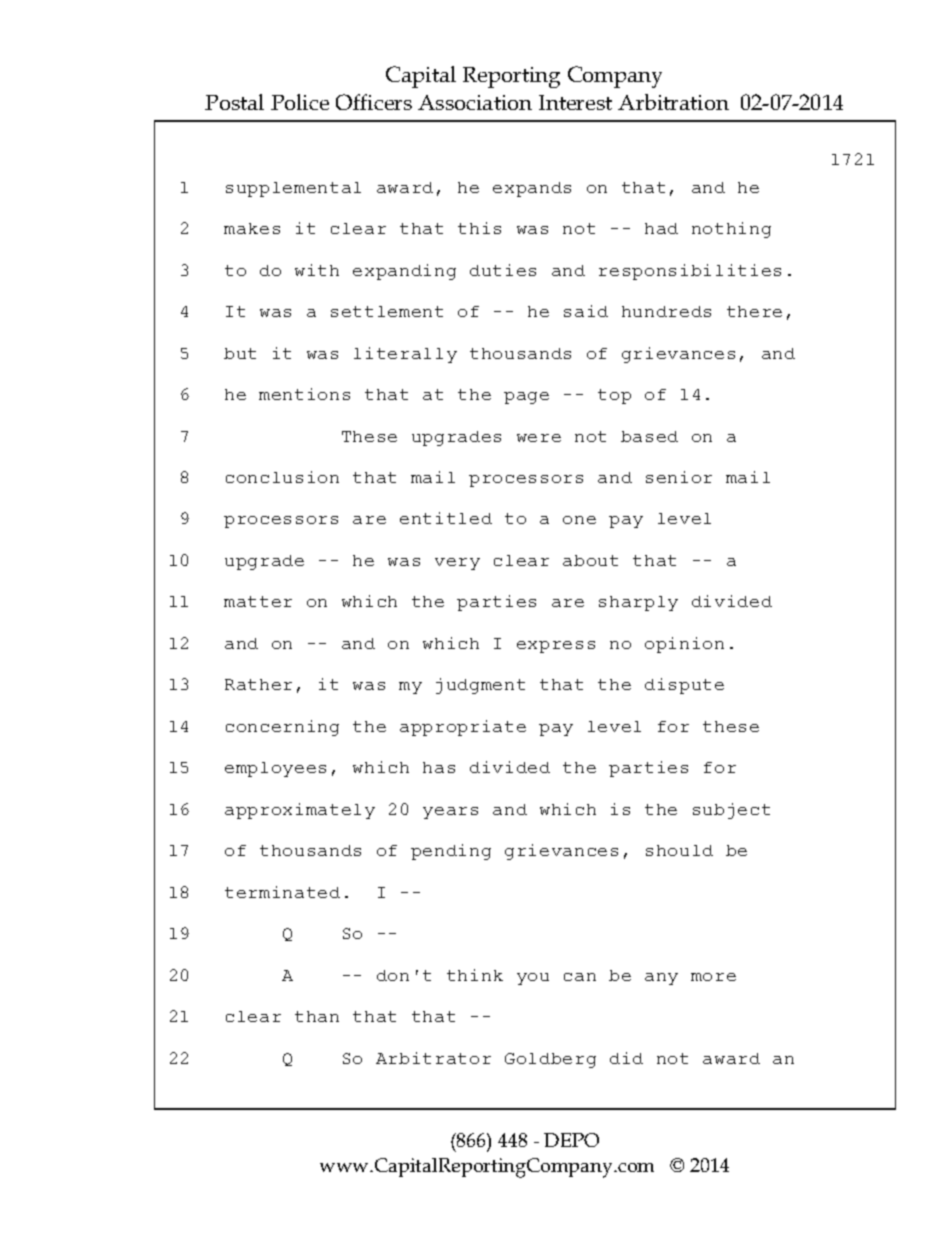  What do you see at coordinates (626, 1058) in the document?
I see `did` at bounding box center [626, 1058].
